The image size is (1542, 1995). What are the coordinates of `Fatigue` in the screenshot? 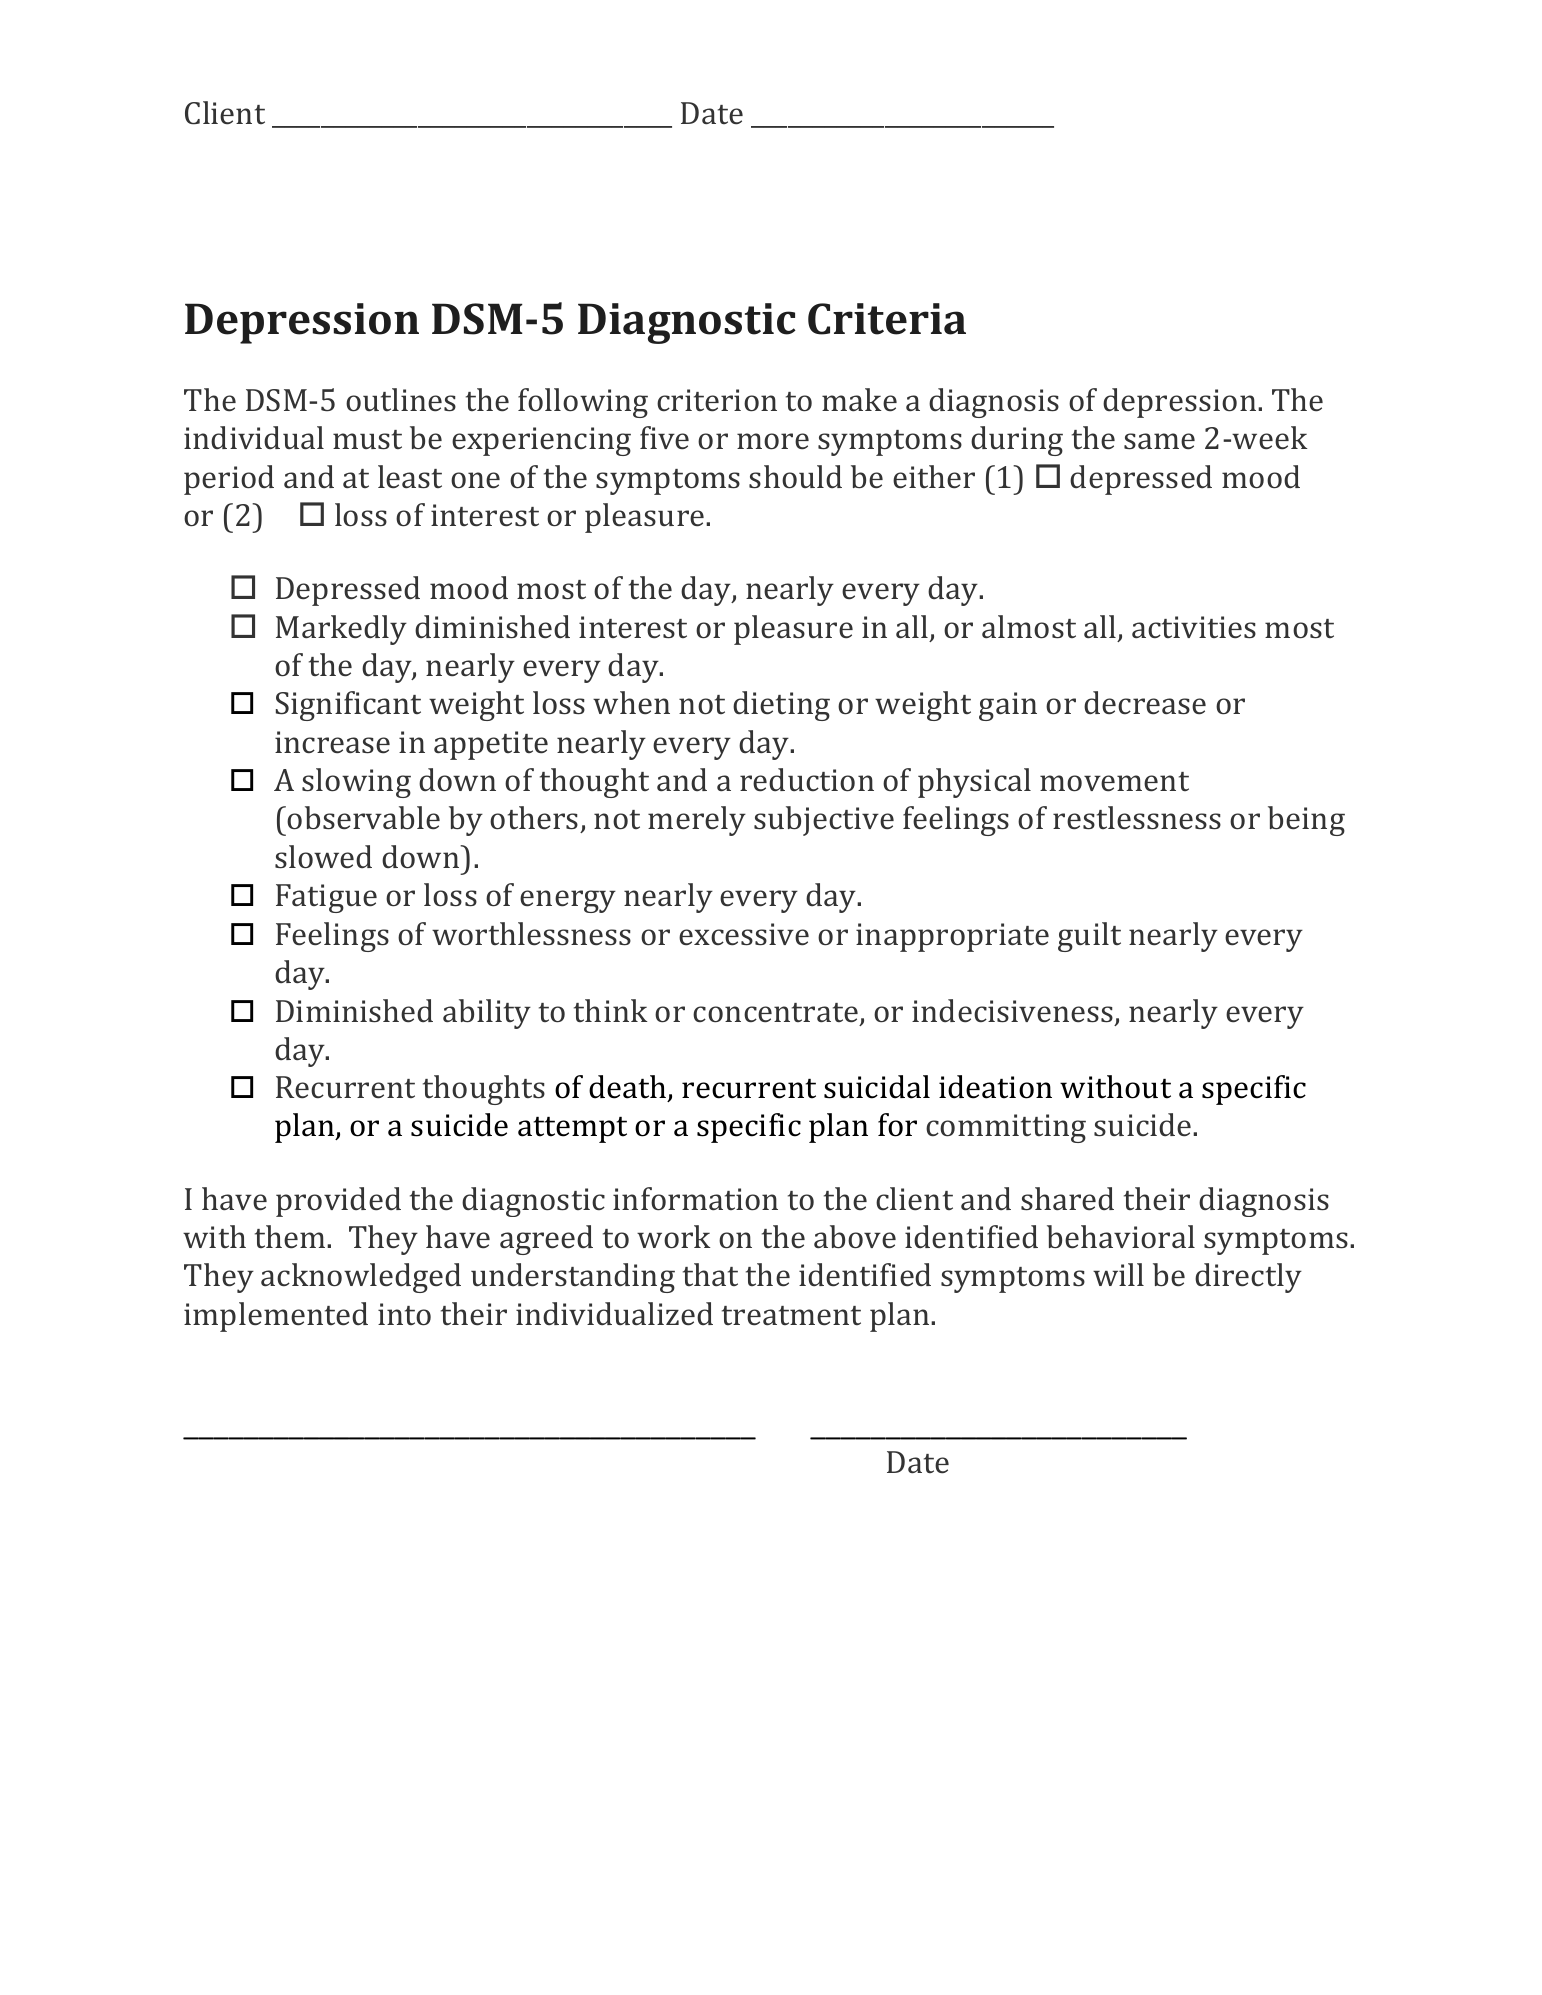 It's located at (326, 898).
